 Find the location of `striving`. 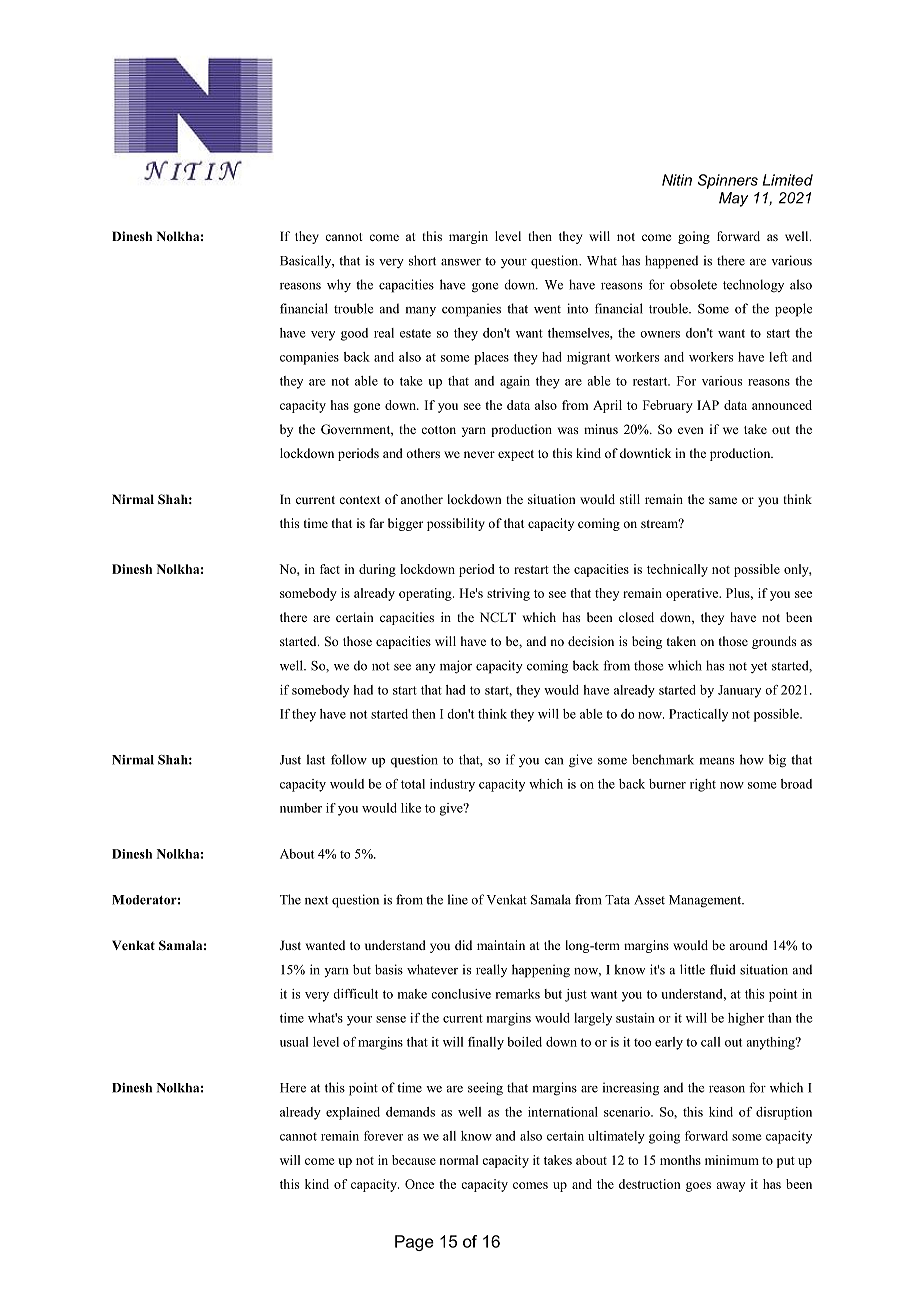

striving is located at coordinates (508, 594).
